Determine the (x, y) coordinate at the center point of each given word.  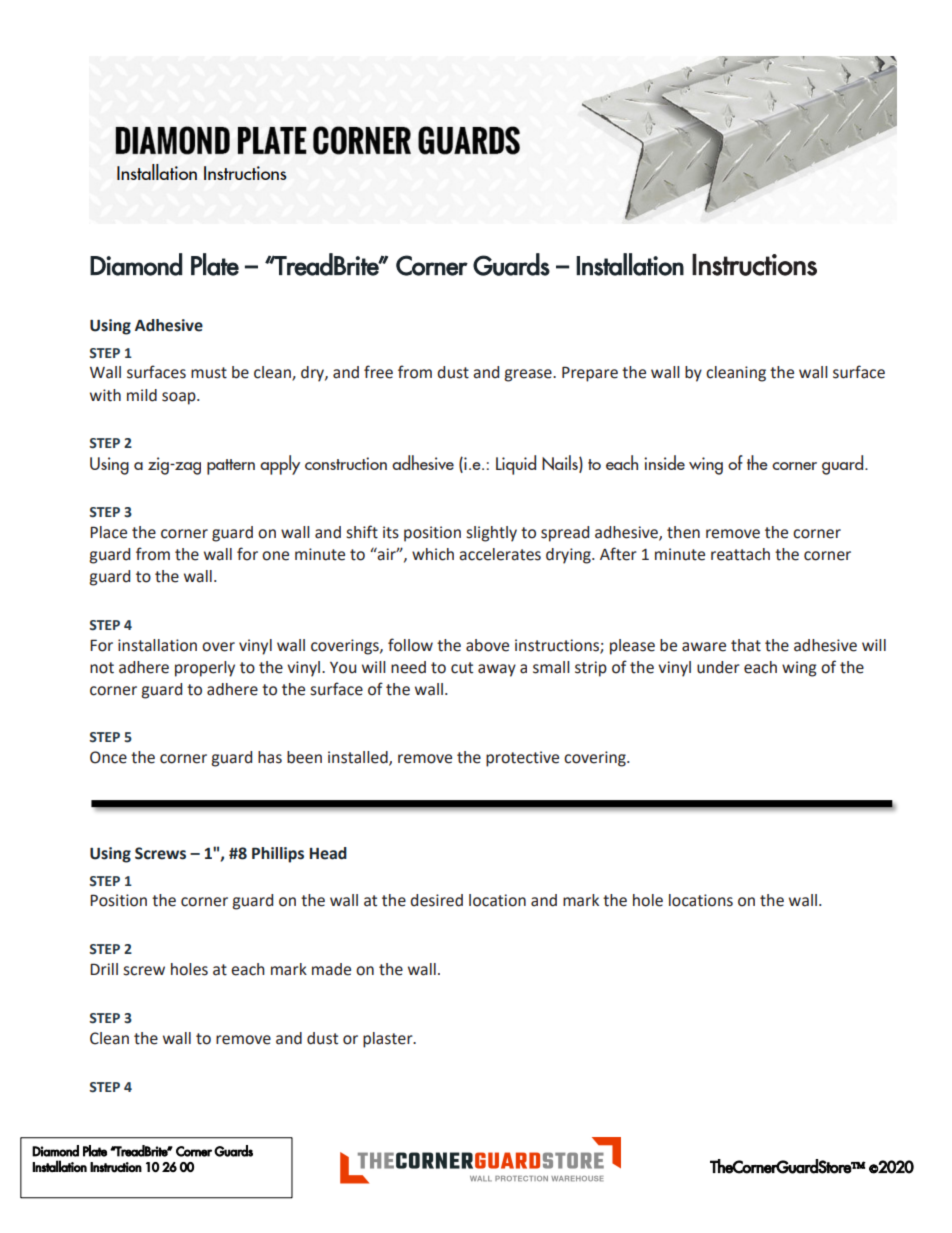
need (408, 667)
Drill (104, 969)
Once (108, 757)
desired (436, 900)
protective (522, 759)
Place (108, 532)
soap (180, 398)
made (331, 969)
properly (205, 669)
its (391, 532)
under (718, 667)
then (683, 532)
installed (359, 758)
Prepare (590, 374)
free (378, 372)
